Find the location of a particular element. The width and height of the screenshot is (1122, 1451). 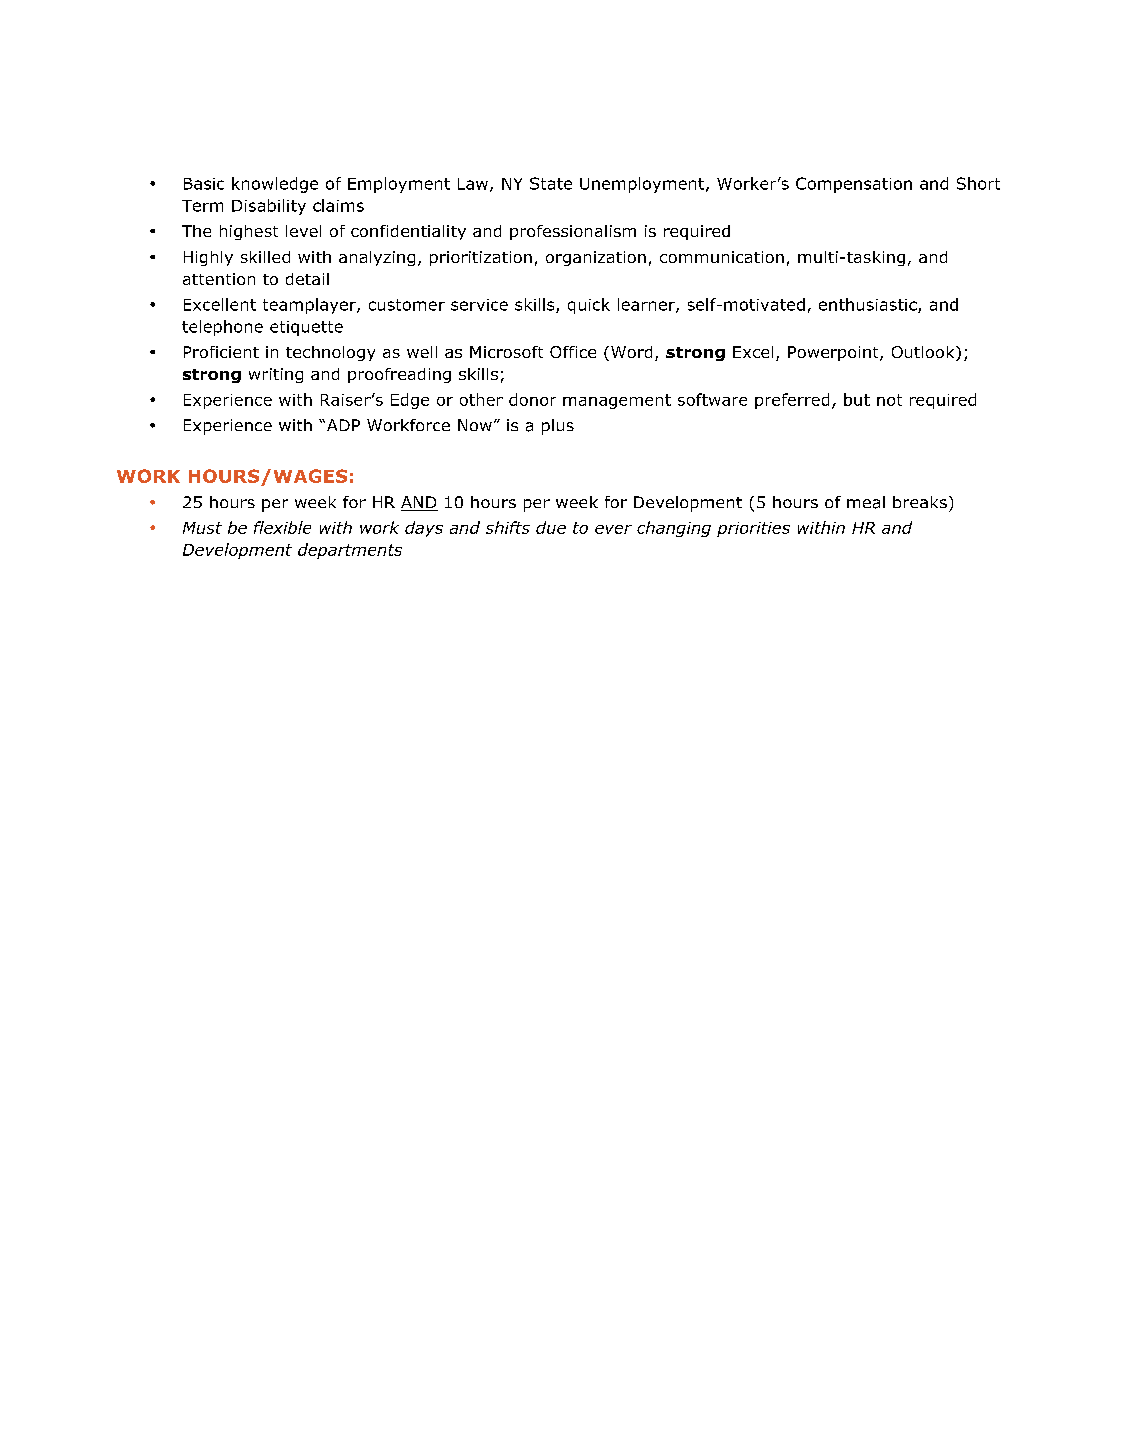

management is located at coordinates (617, 401).
